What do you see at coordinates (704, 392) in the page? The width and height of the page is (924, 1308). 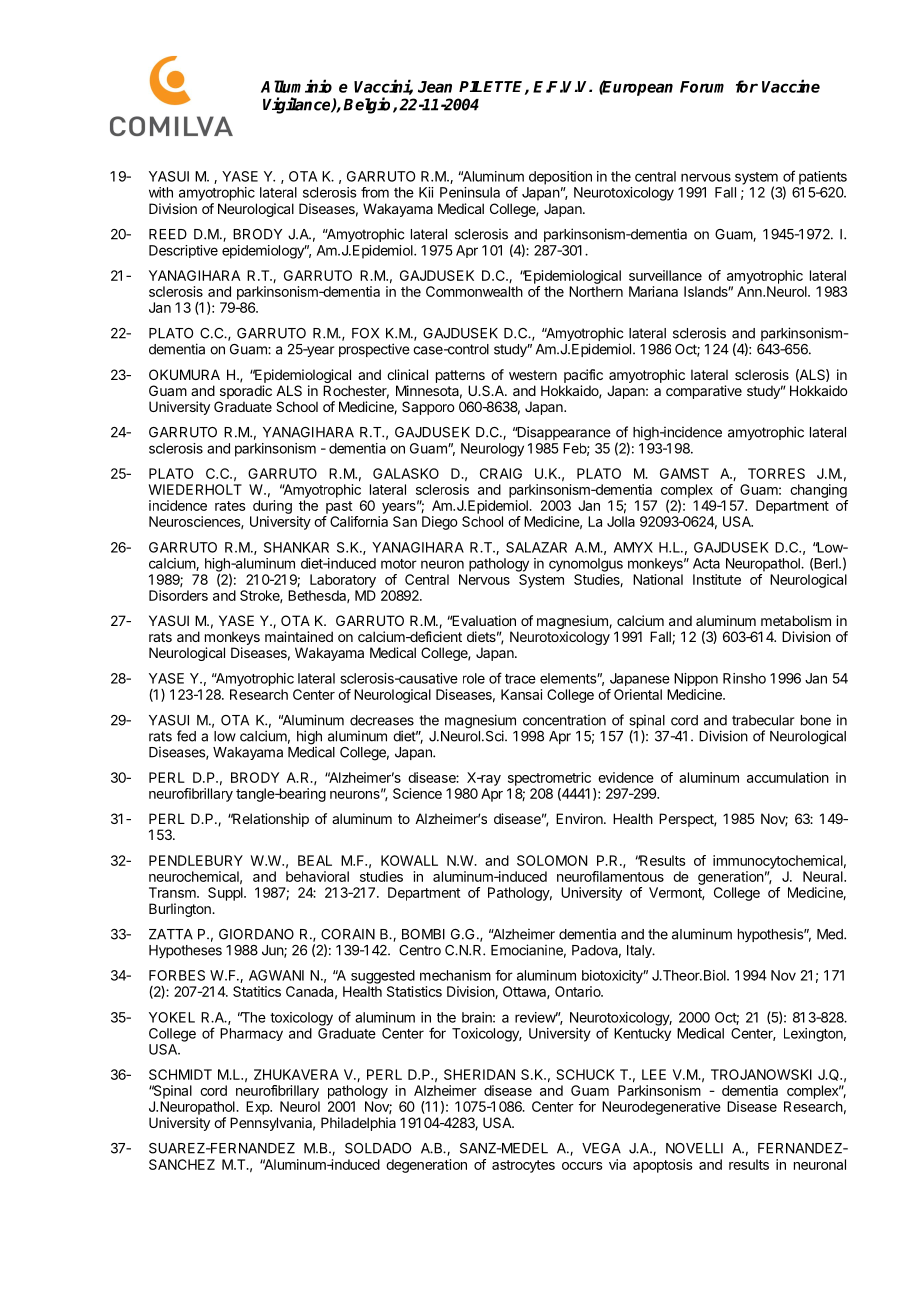 I see `comparative` at bounding box center [704, 392].
